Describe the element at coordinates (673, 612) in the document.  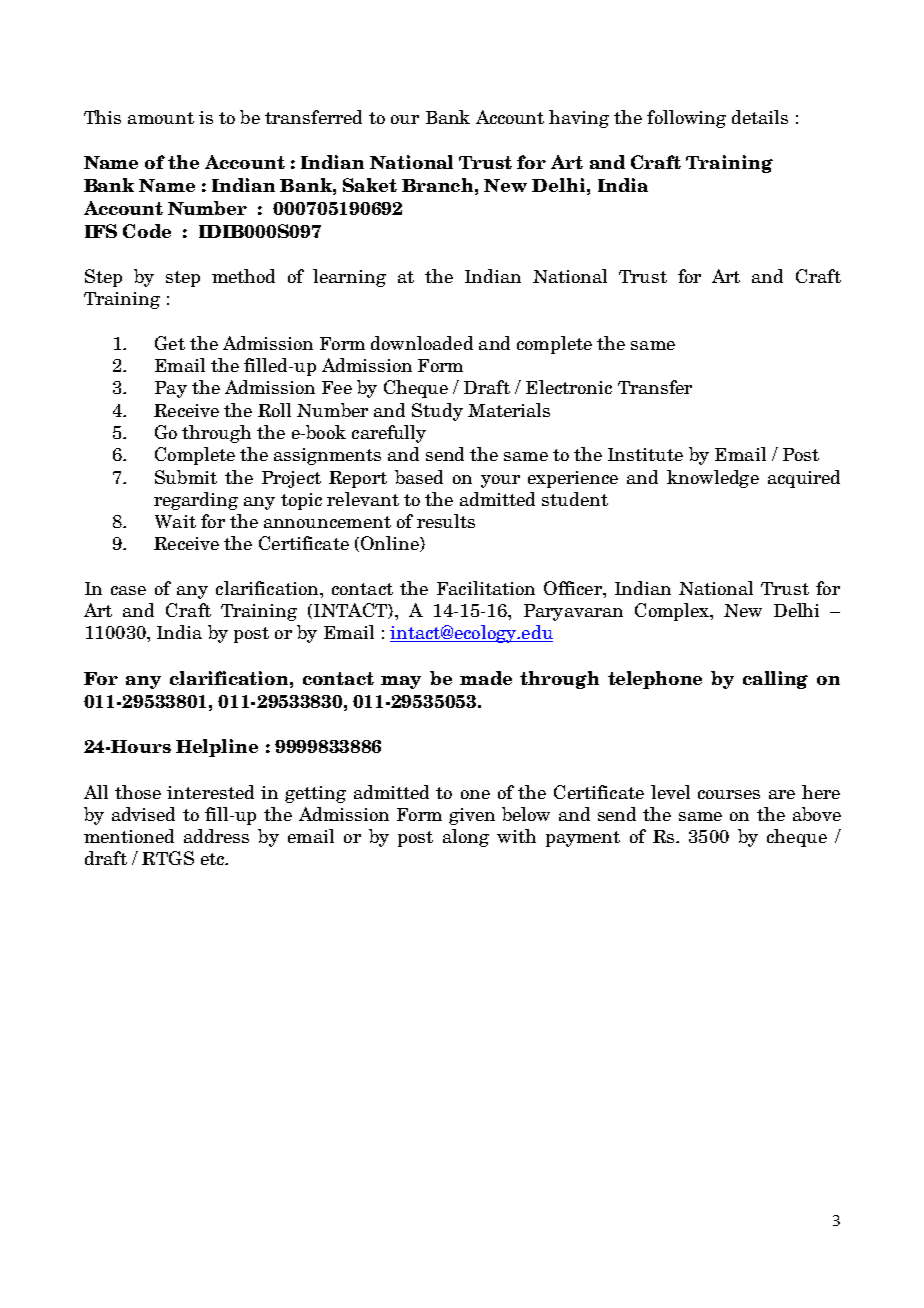
I see `Complex` at that location.
